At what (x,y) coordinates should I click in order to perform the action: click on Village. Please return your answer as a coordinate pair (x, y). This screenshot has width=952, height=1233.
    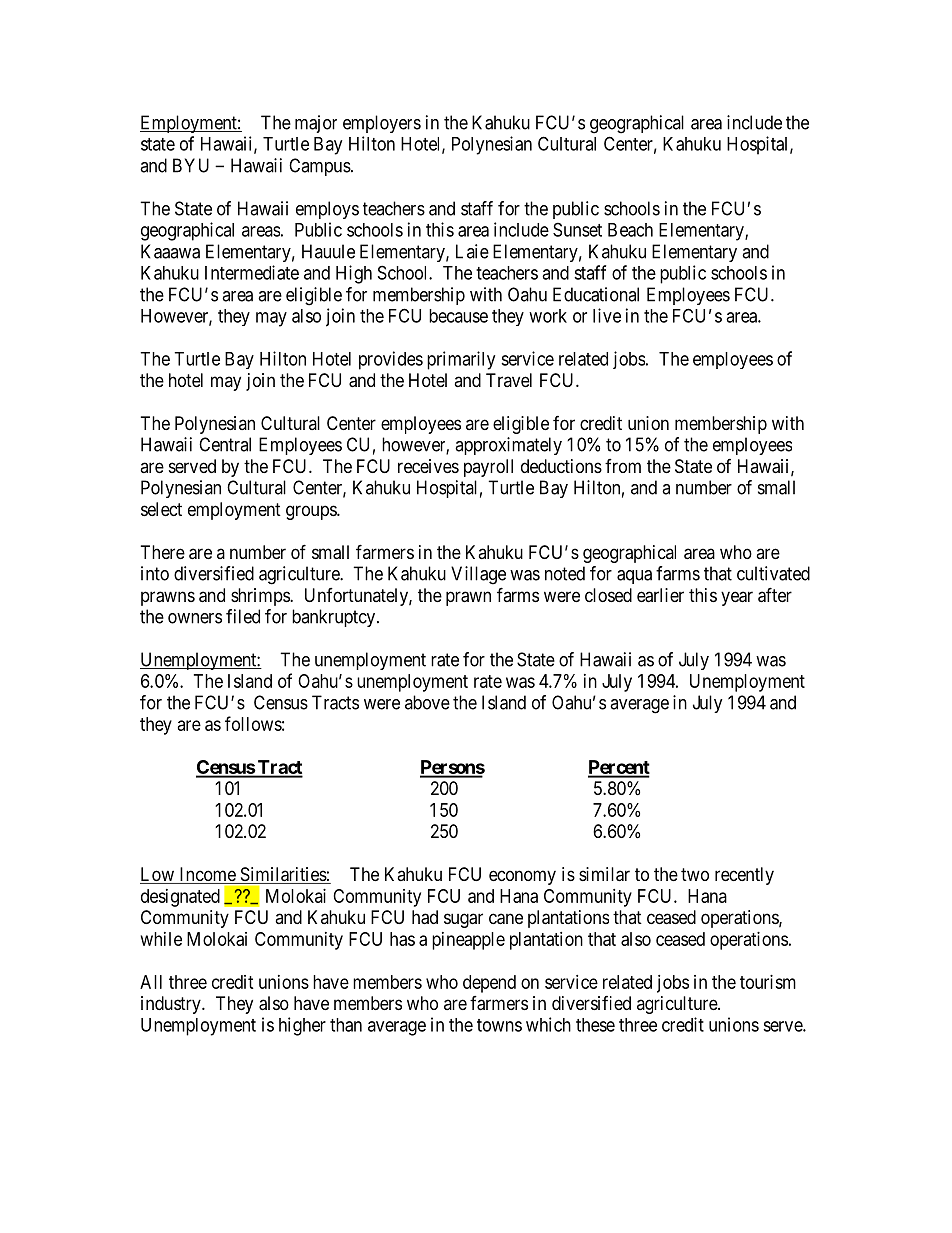
    Looking at the image, I should click on (478, 575).
